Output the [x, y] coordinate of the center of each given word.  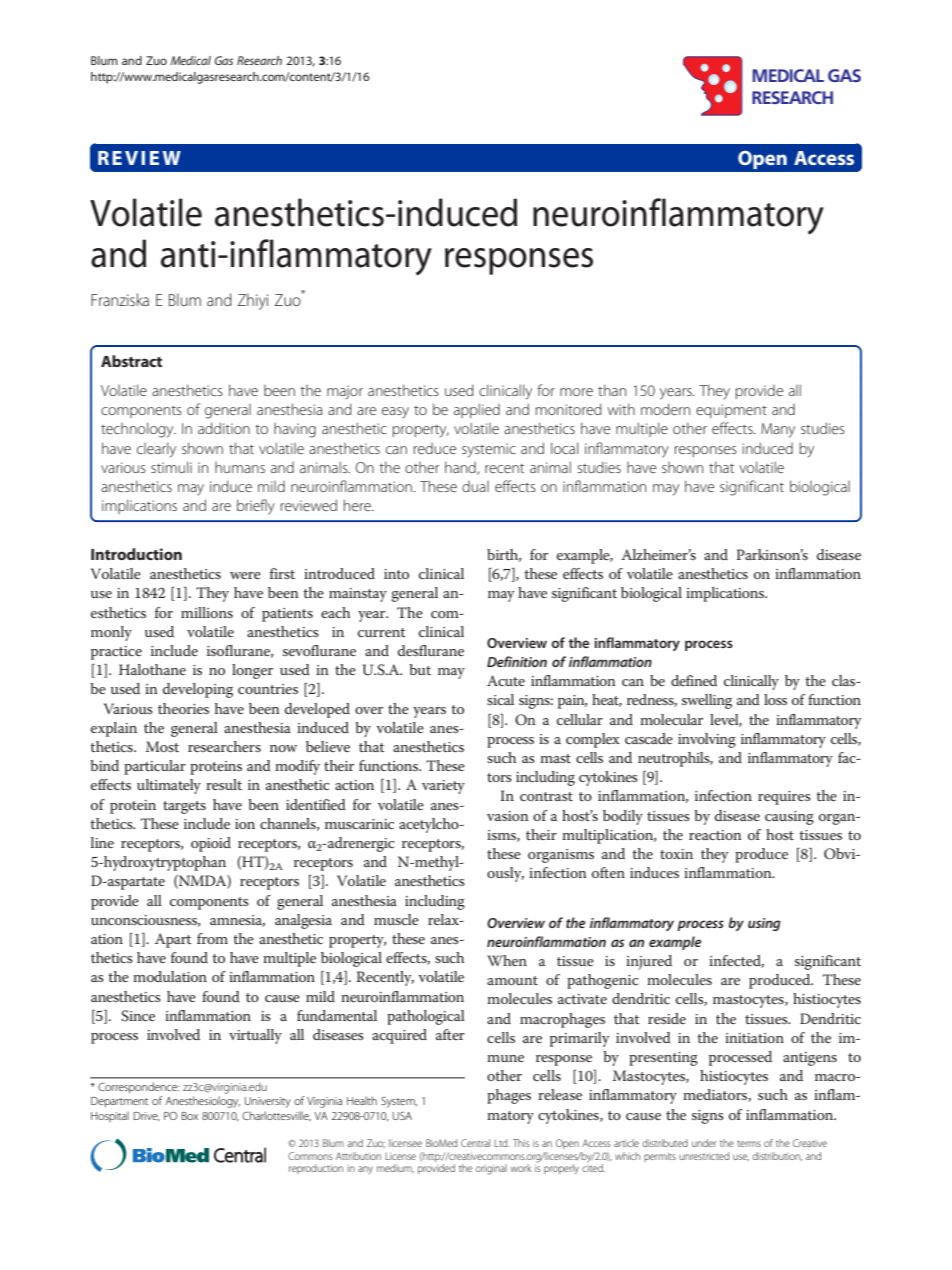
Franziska [120, 299]
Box [190, 1116]
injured [649, 962]
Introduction [136, 554]
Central [475, 1143]
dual [475, 486]
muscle [396, 919]
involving [707, 740]
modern [665, 409]
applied [477, 410]
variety [443, 787]
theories [183, 708]
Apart [173, 940]
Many [778, 430]
